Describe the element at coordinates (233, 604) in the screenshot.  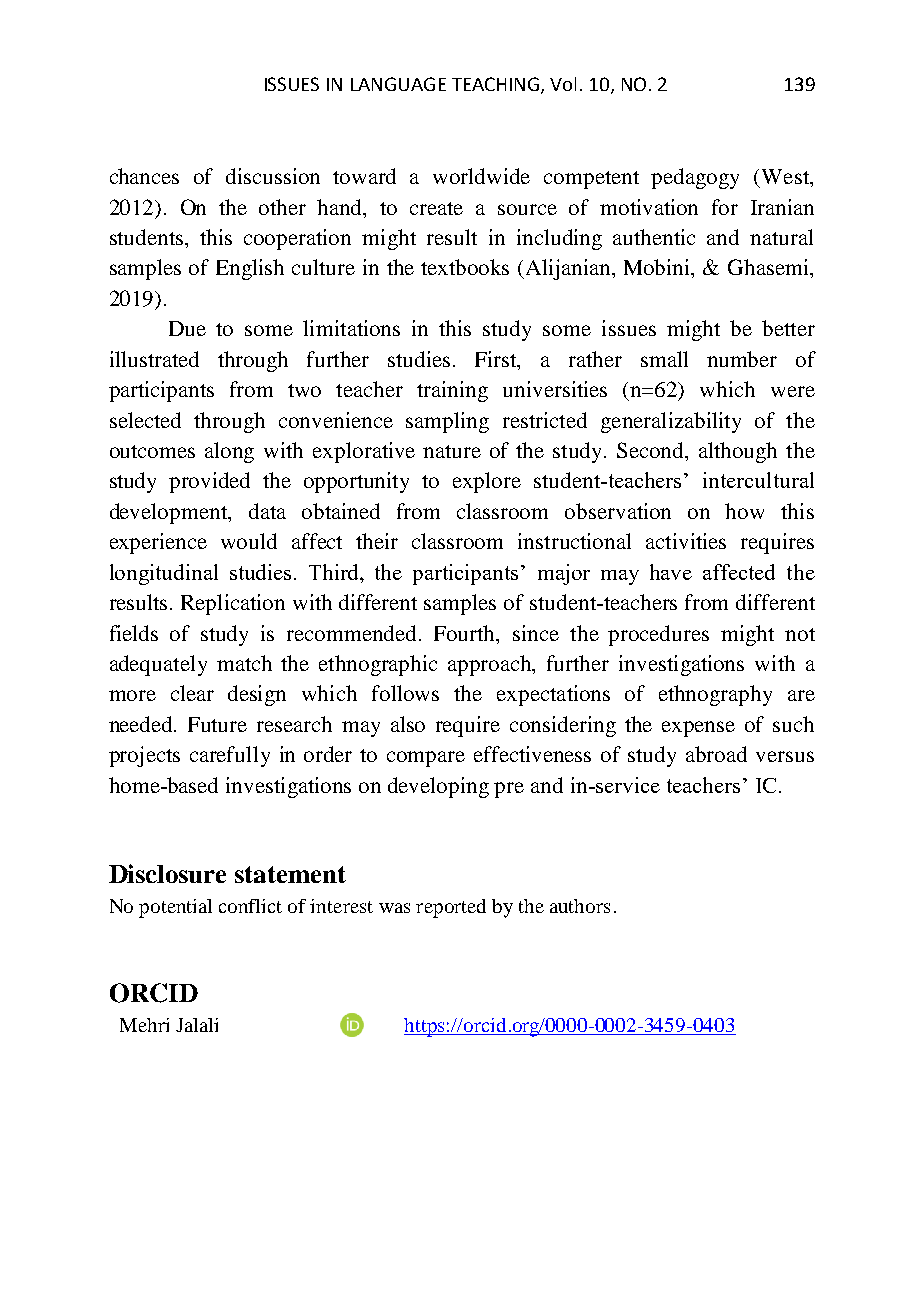
I see `Replication` at that location.
